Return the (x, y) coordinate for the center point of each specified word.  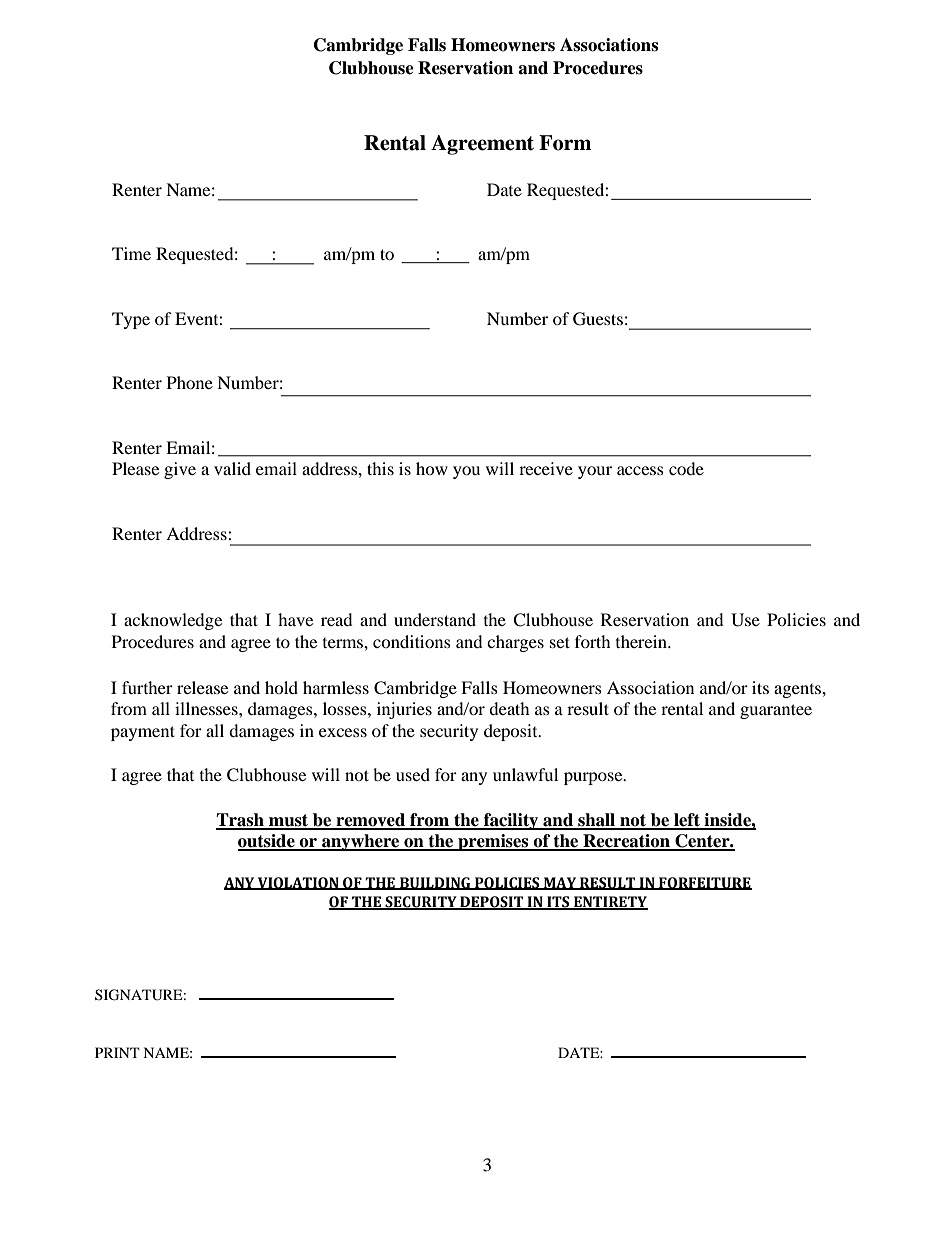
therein (643, 641)
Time (131, 253)
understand (435, 619)
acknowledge (173, 621)
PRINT (117, 1052)
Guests (598, 319)
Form (565, 143)
